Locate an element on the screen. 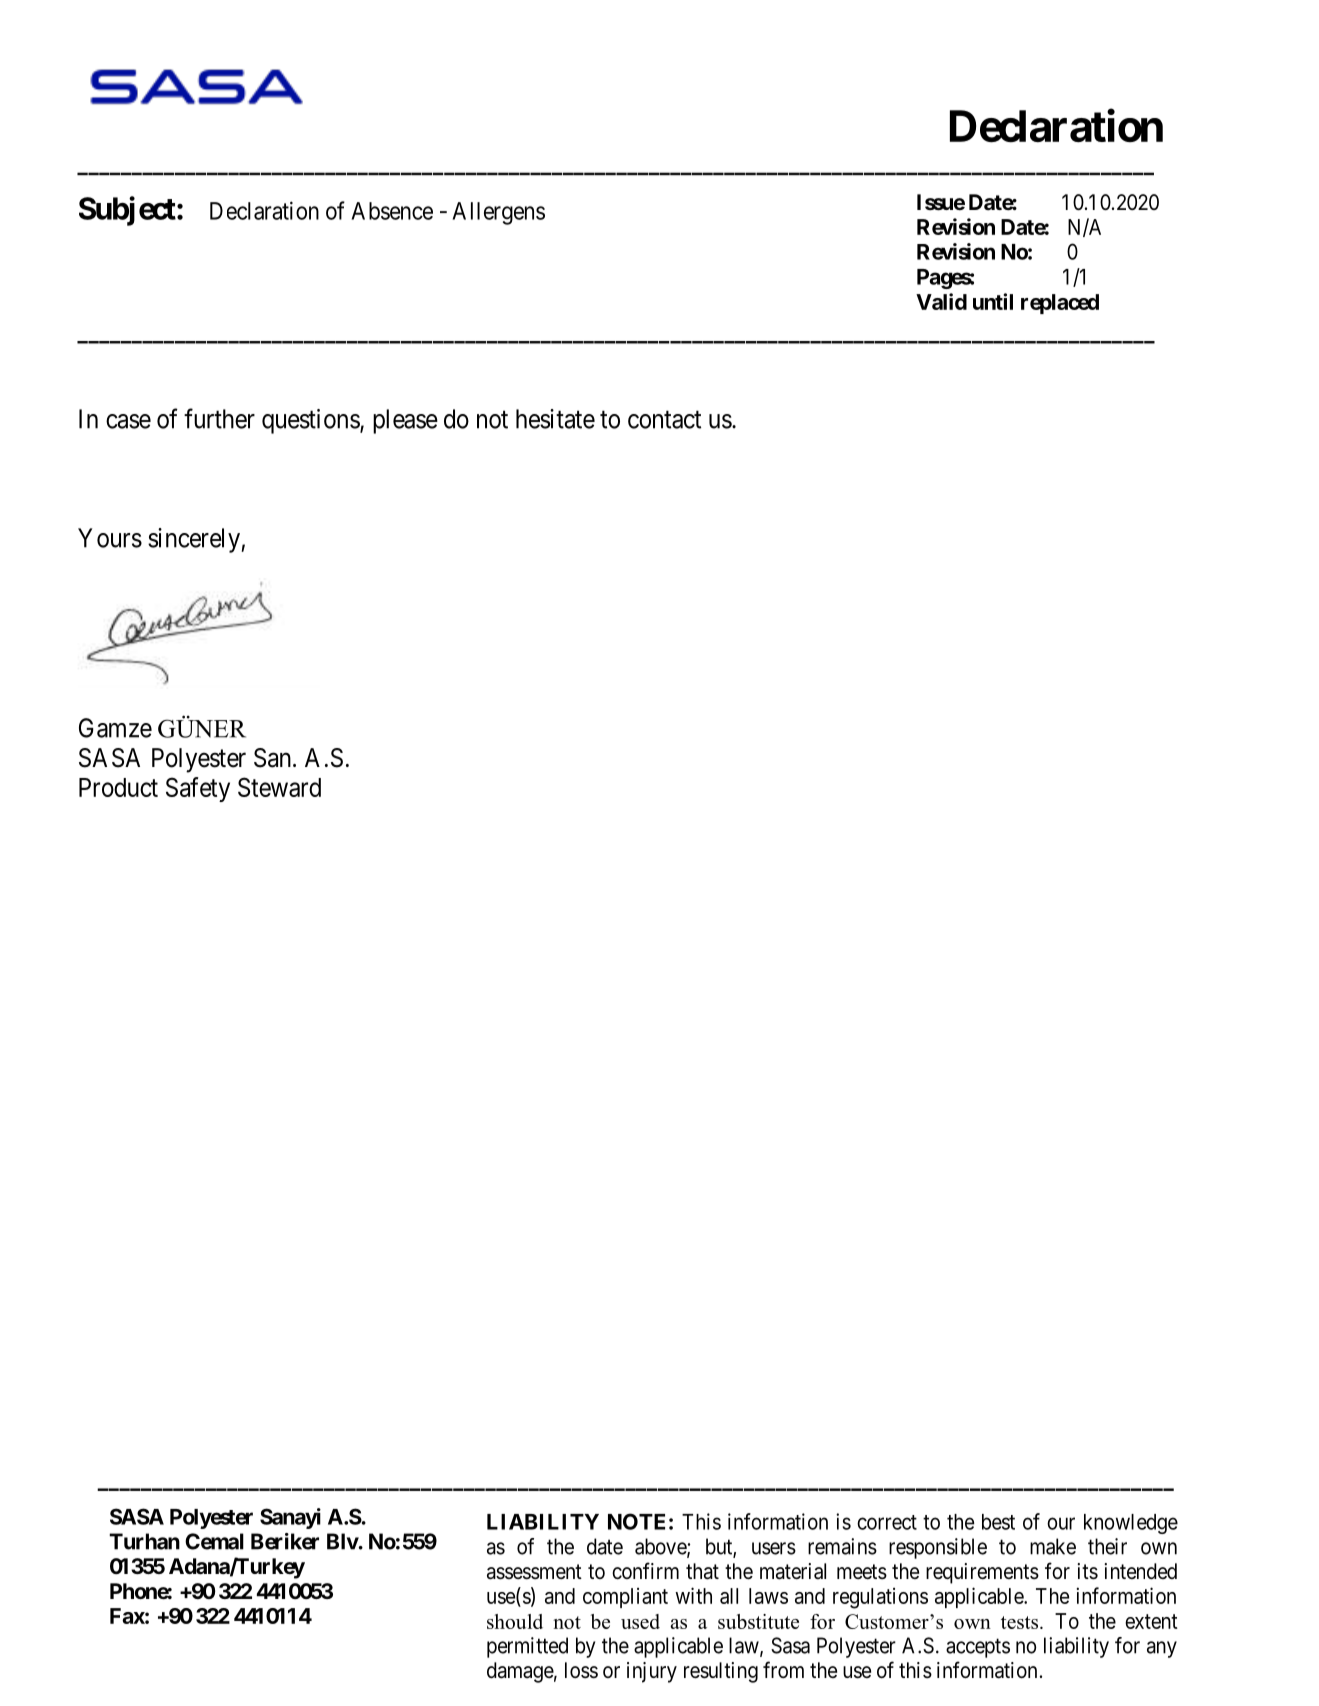  used is located at coordinates (640, 1621).
